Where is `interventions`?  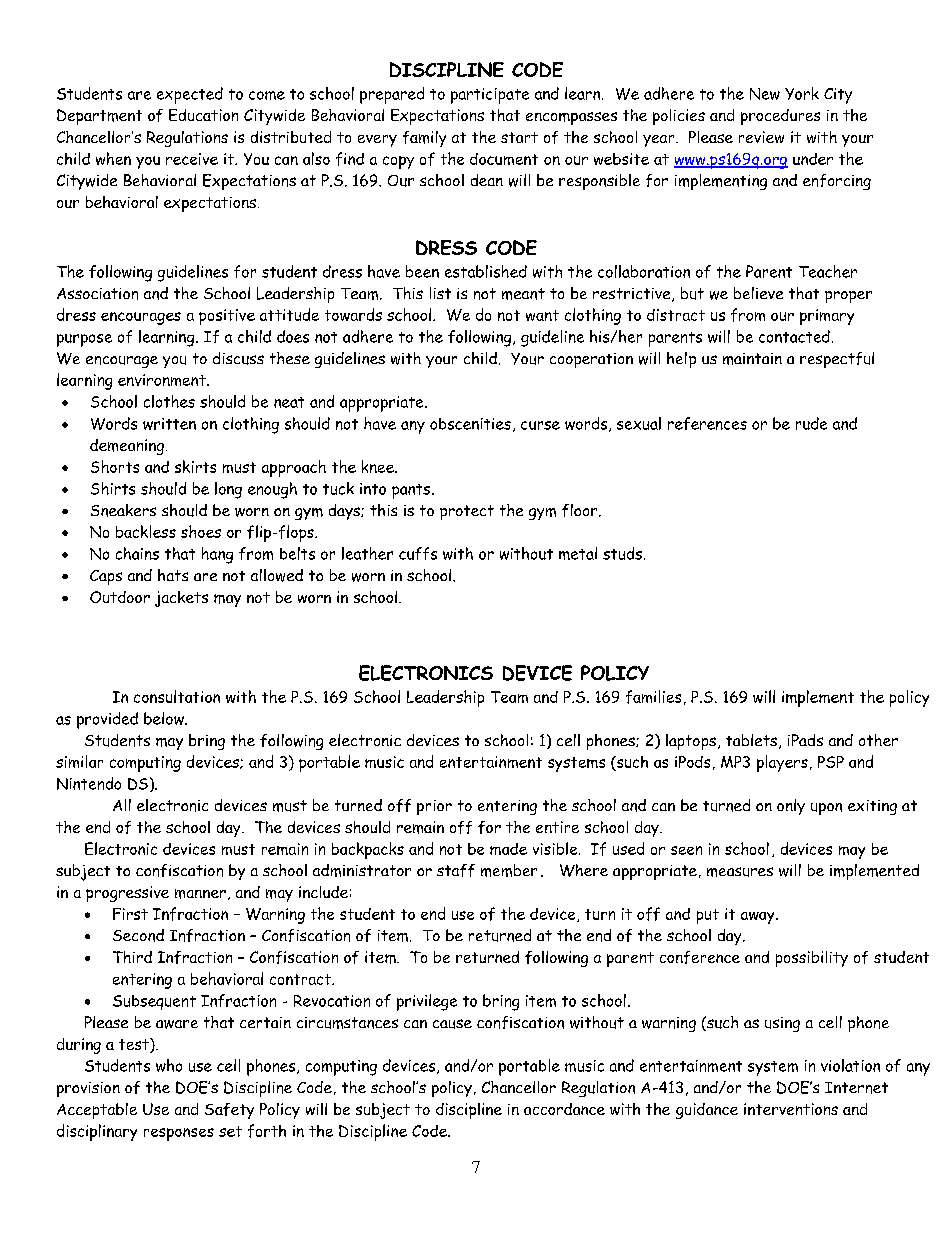
interventions is located at coordinates (791, 1109).
